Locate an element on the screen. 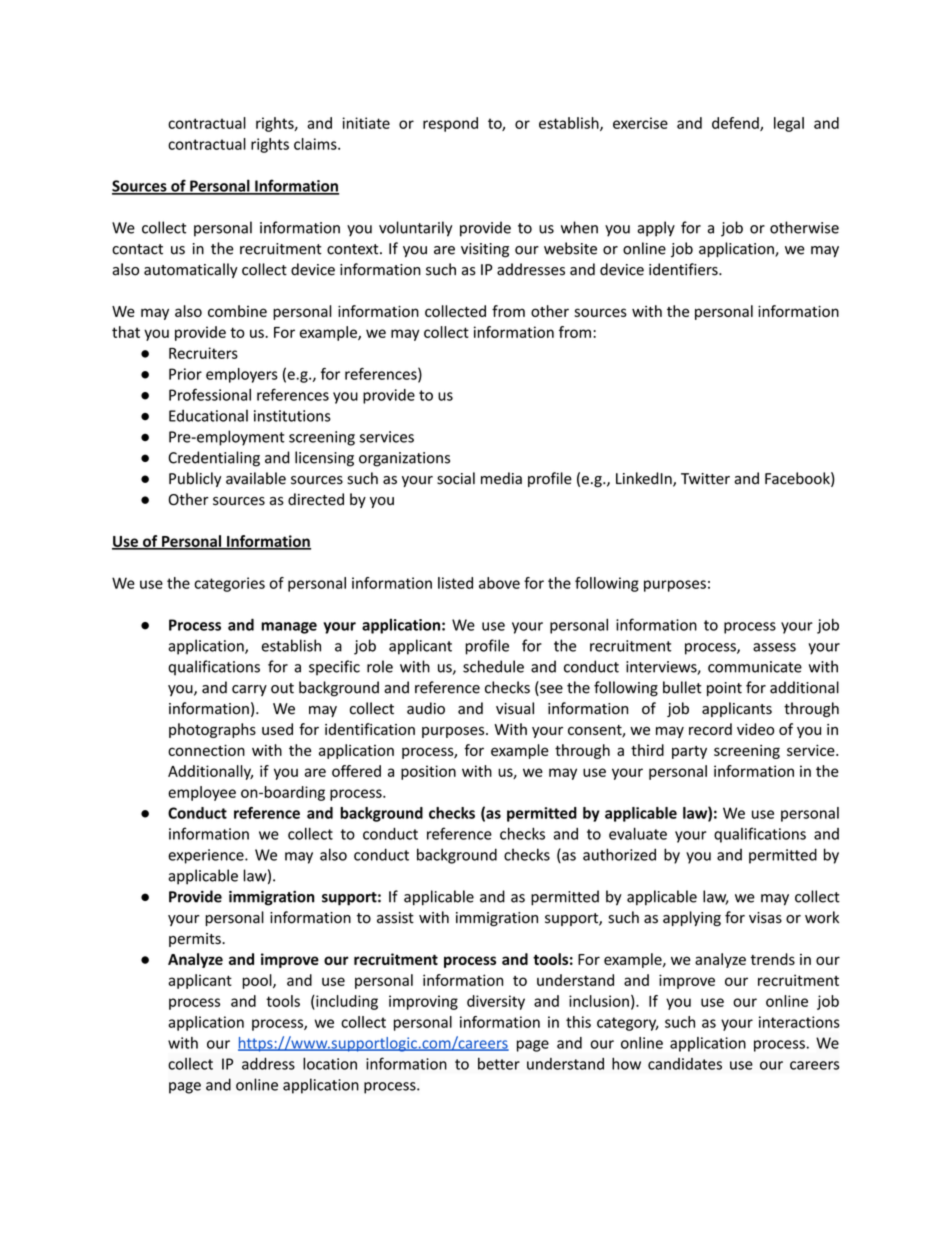 This screenshot has height=1233, width=952. respond is located at coordinates (450, 124).
